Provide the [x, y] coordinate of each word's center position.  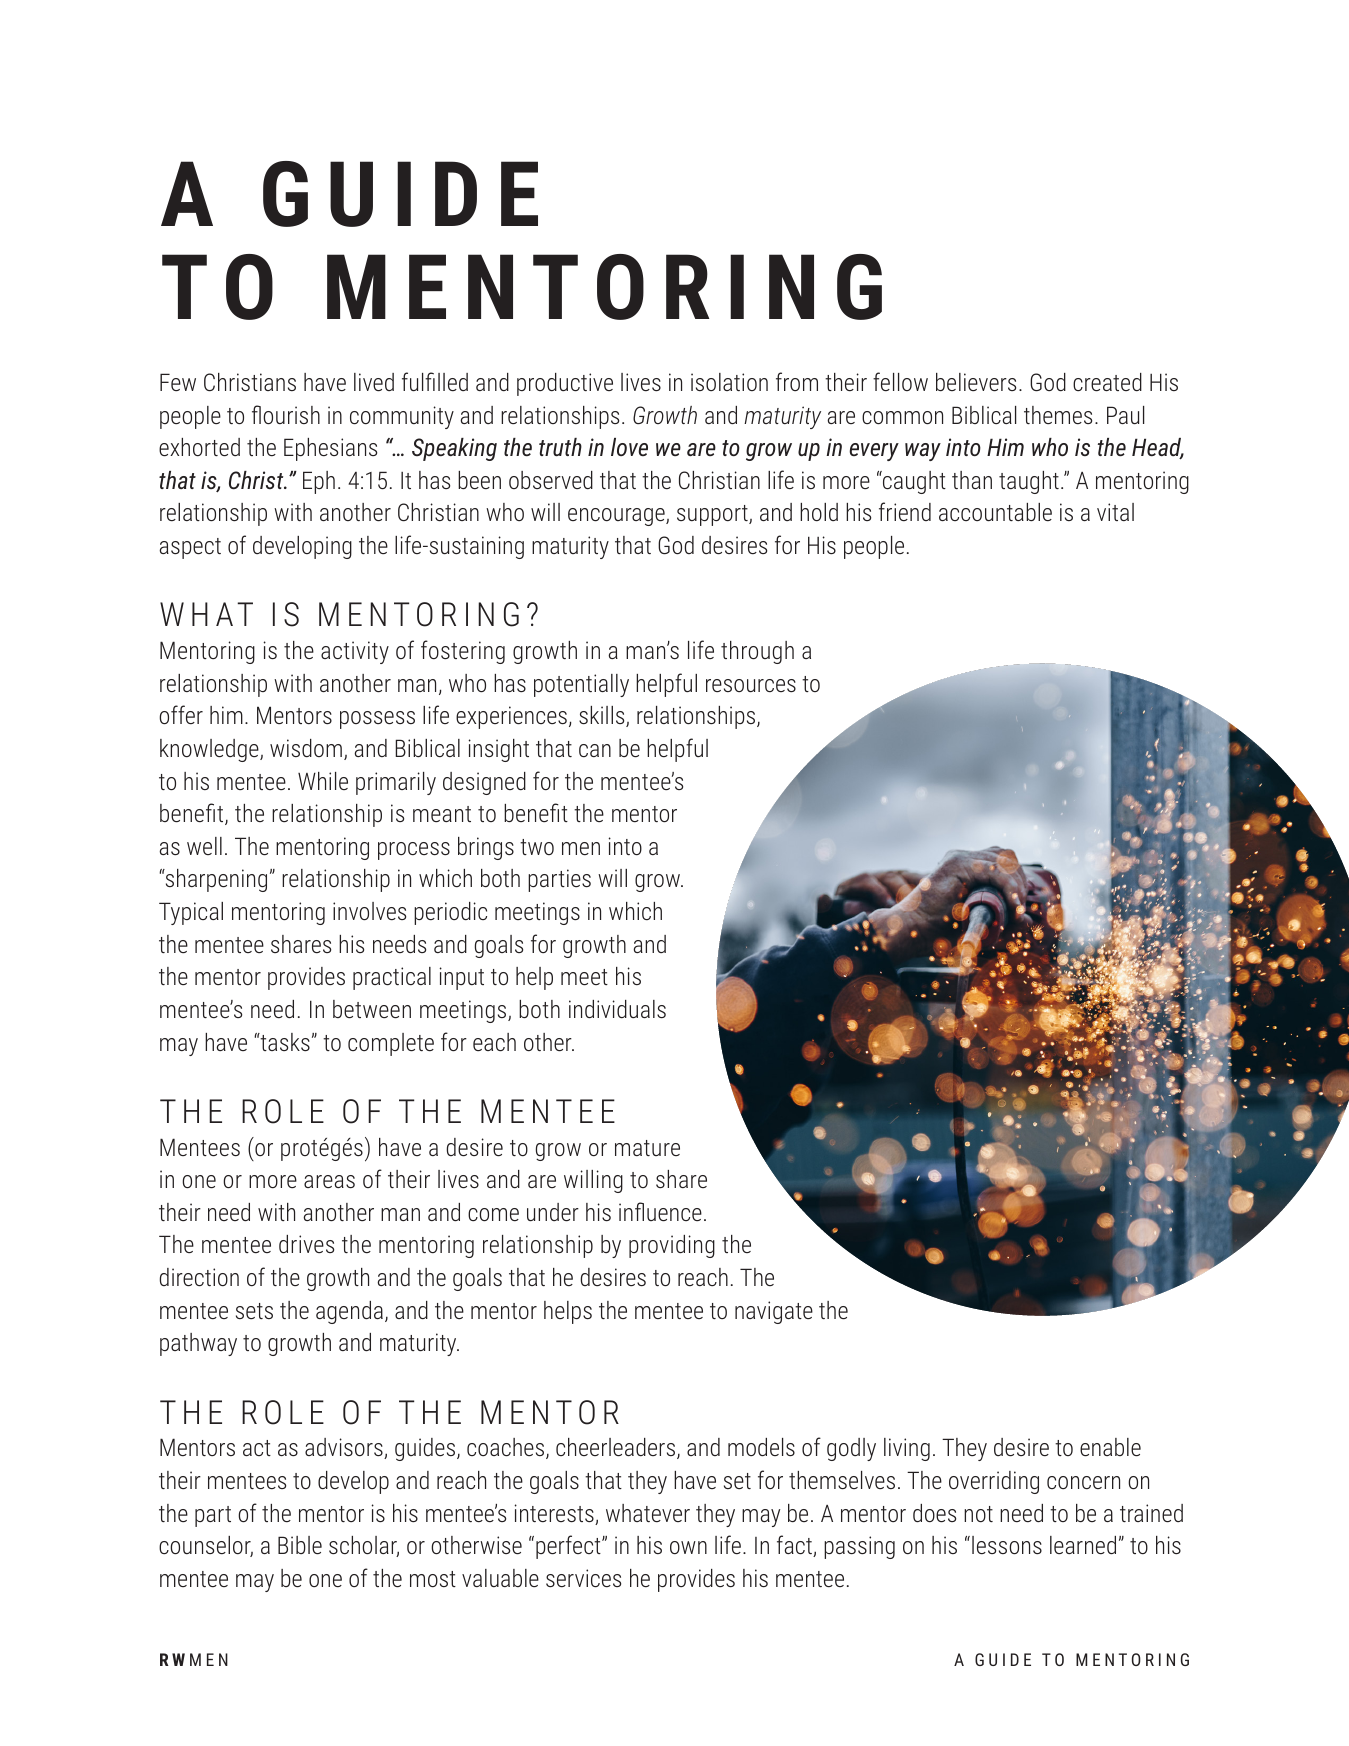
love [629, 447]
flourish [286, 414]
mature [647, 1148]
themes [1058, 415]
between [372, 1009]
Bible [300, 1545]
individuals [617, 1009]
